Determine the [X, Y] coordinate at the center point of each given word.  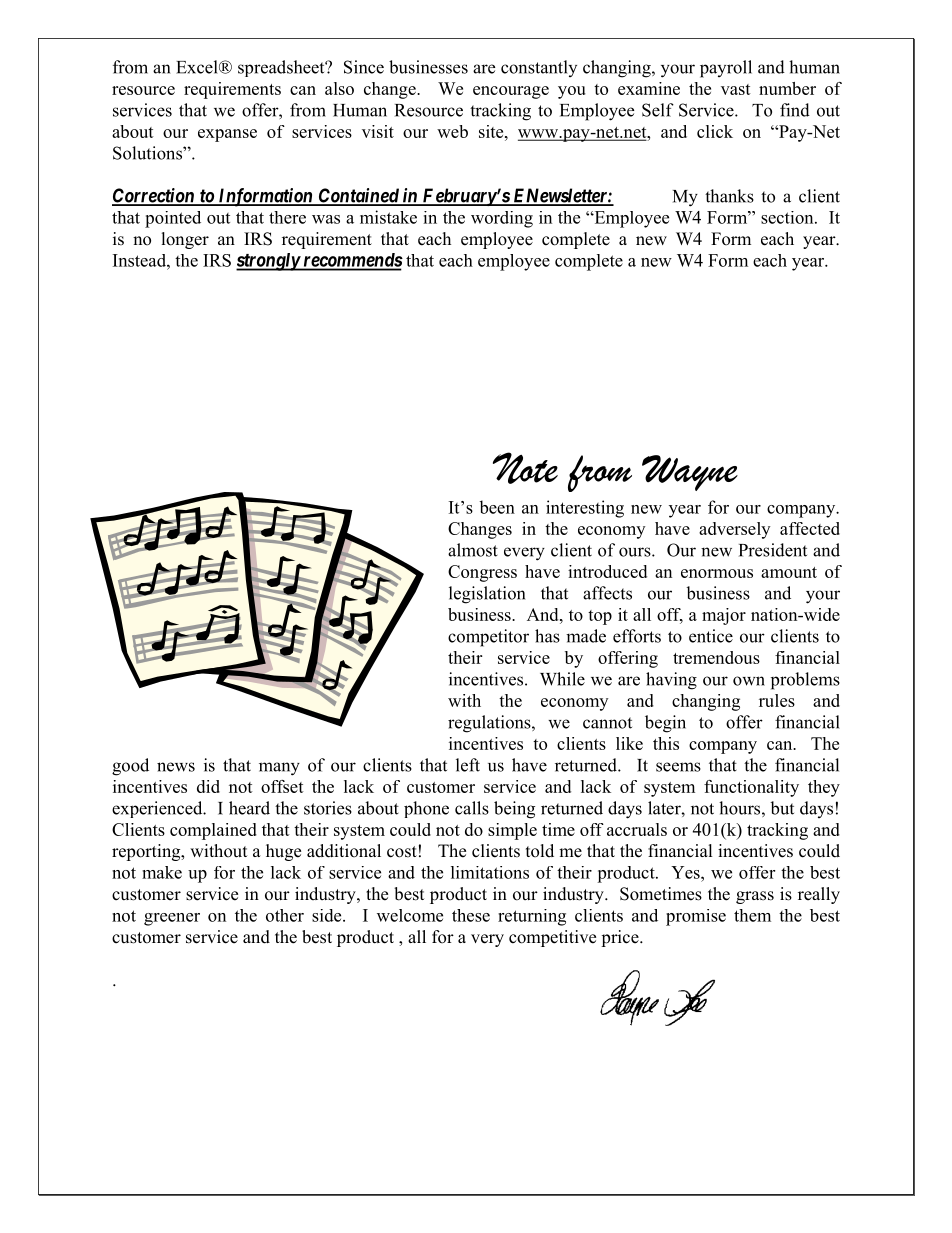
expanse [227, 135]
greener [172, 919]
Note [525, 468]
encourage [511, 92]
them [752, 915]
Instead [140, 260]
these [471, 915]
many [279, 769]
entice [711, 636]
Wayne [690, 473]
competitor [488, 638]
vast [736, 89]
